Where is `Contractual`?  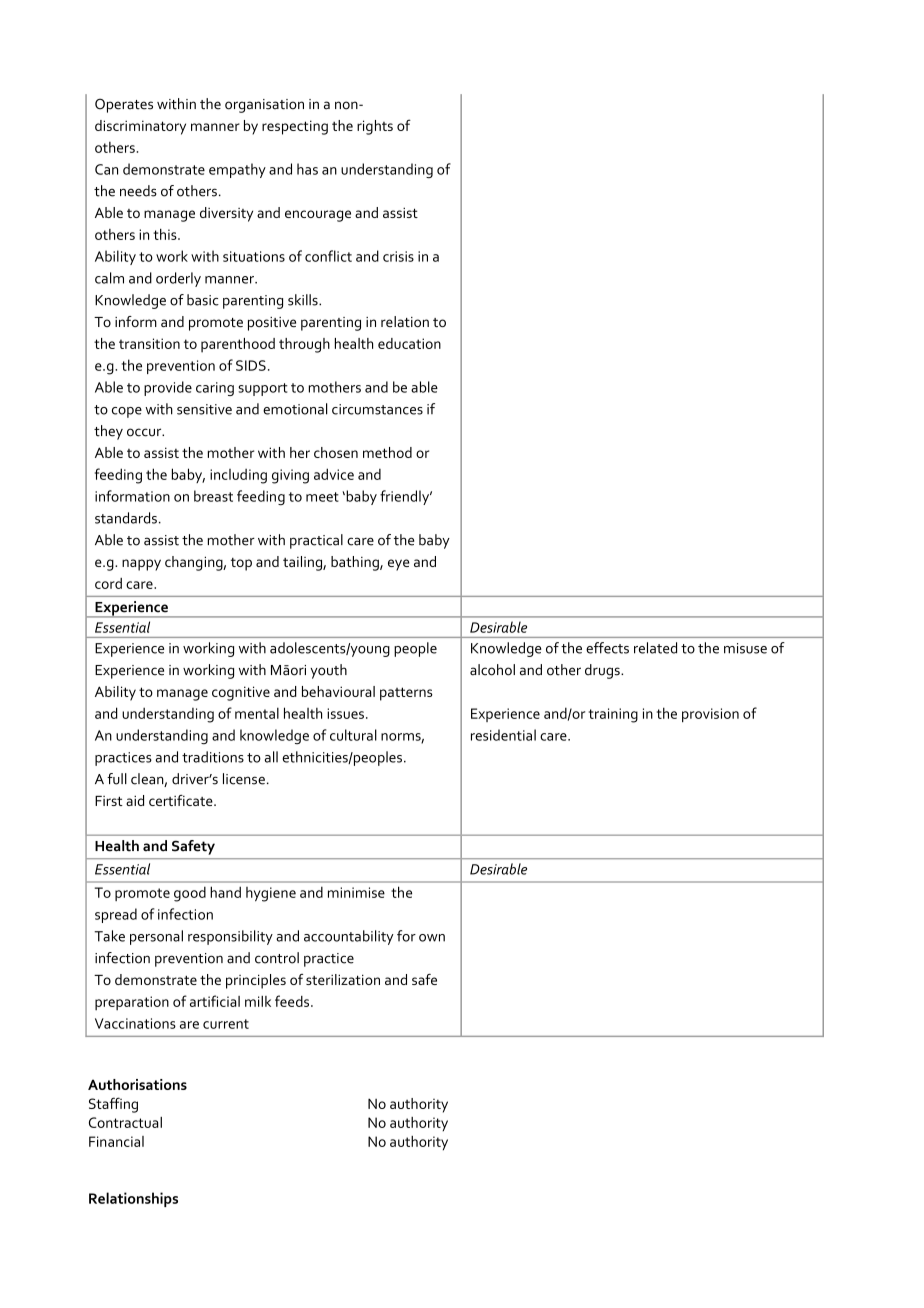 Contractual is located at coordinates (125, 1122).
